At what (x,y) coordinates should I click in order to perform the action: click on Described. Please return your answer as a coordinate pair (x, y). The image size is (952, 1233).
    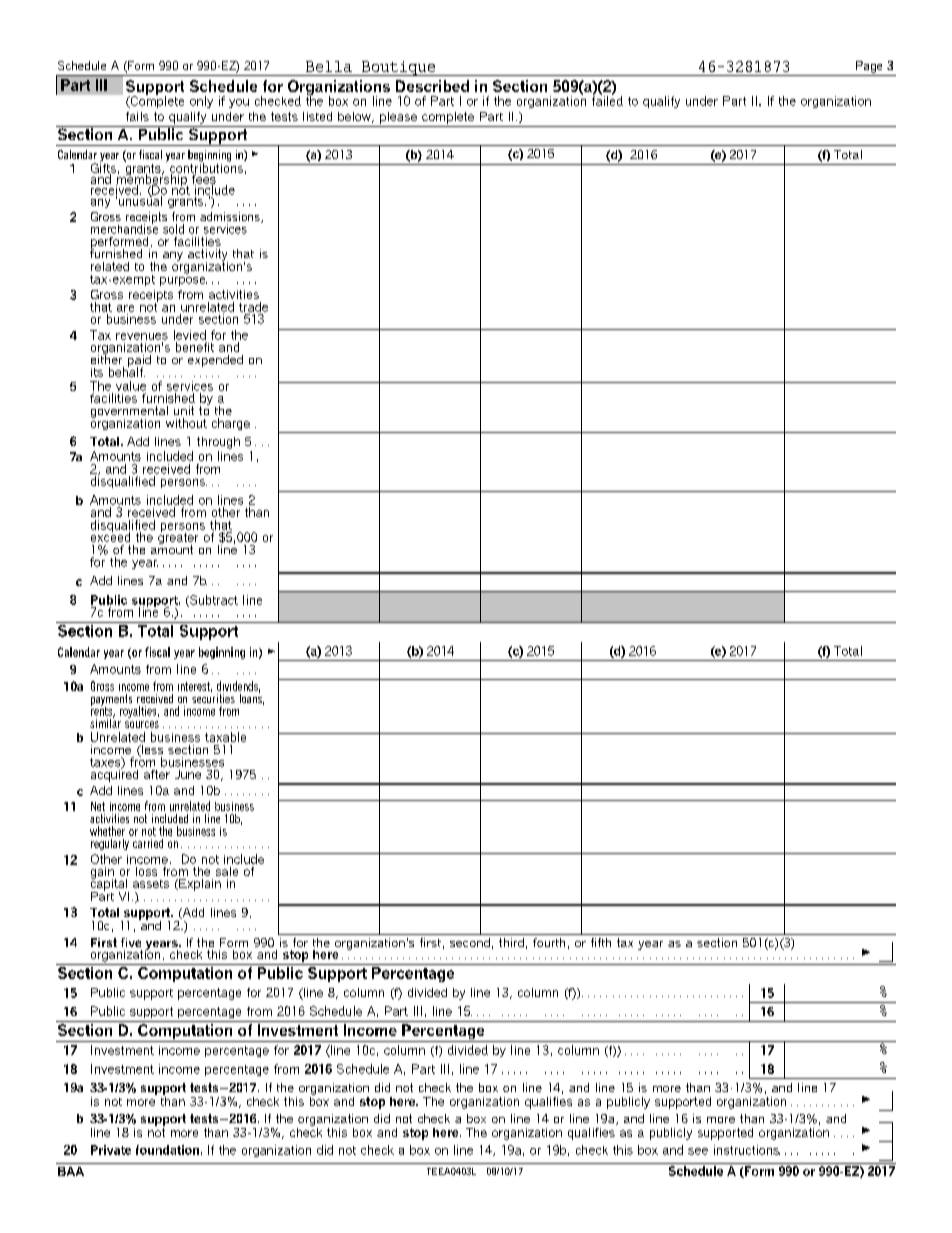
    Looking at the image, I should click on (432, 86).
